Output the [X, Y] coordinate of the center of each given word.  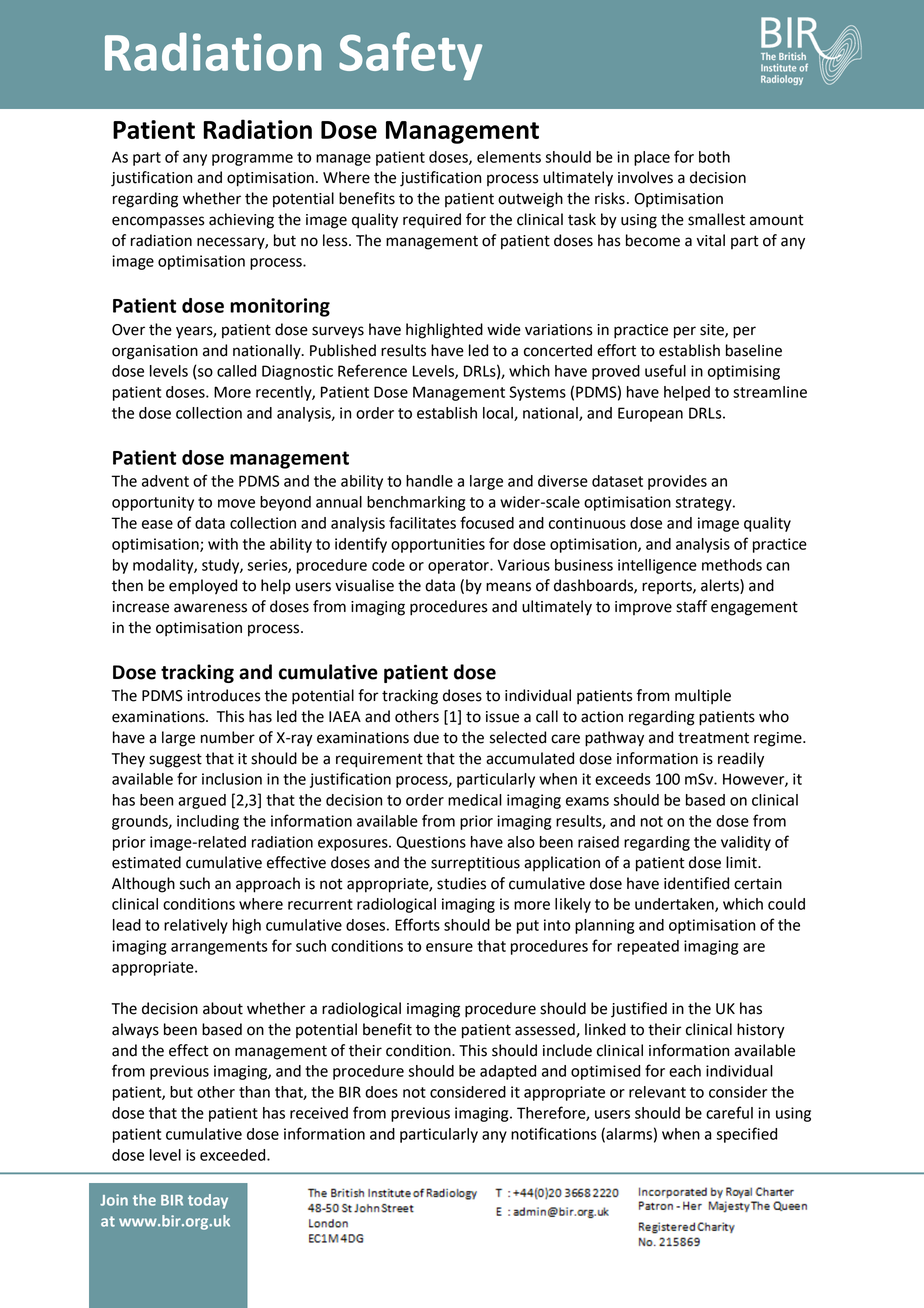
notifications [554, 1133]
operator [459, 567]
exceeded [234, 1155]
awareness [210, 608]
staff [691, 606]
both [714, 157]
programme [252, 160]
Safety [410, 56]
